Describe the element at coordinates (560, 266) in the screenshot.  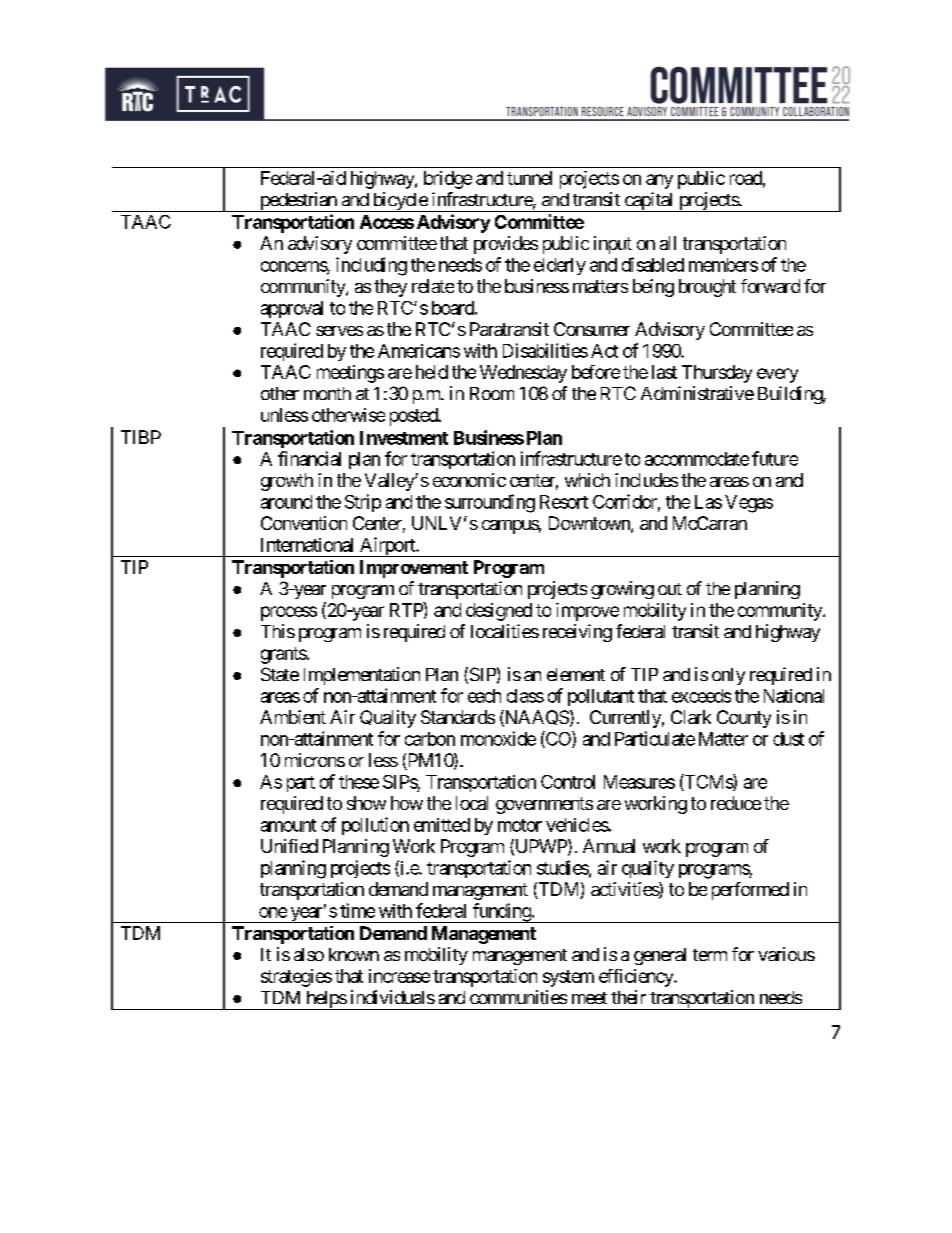
I see `elderly` at that location.
